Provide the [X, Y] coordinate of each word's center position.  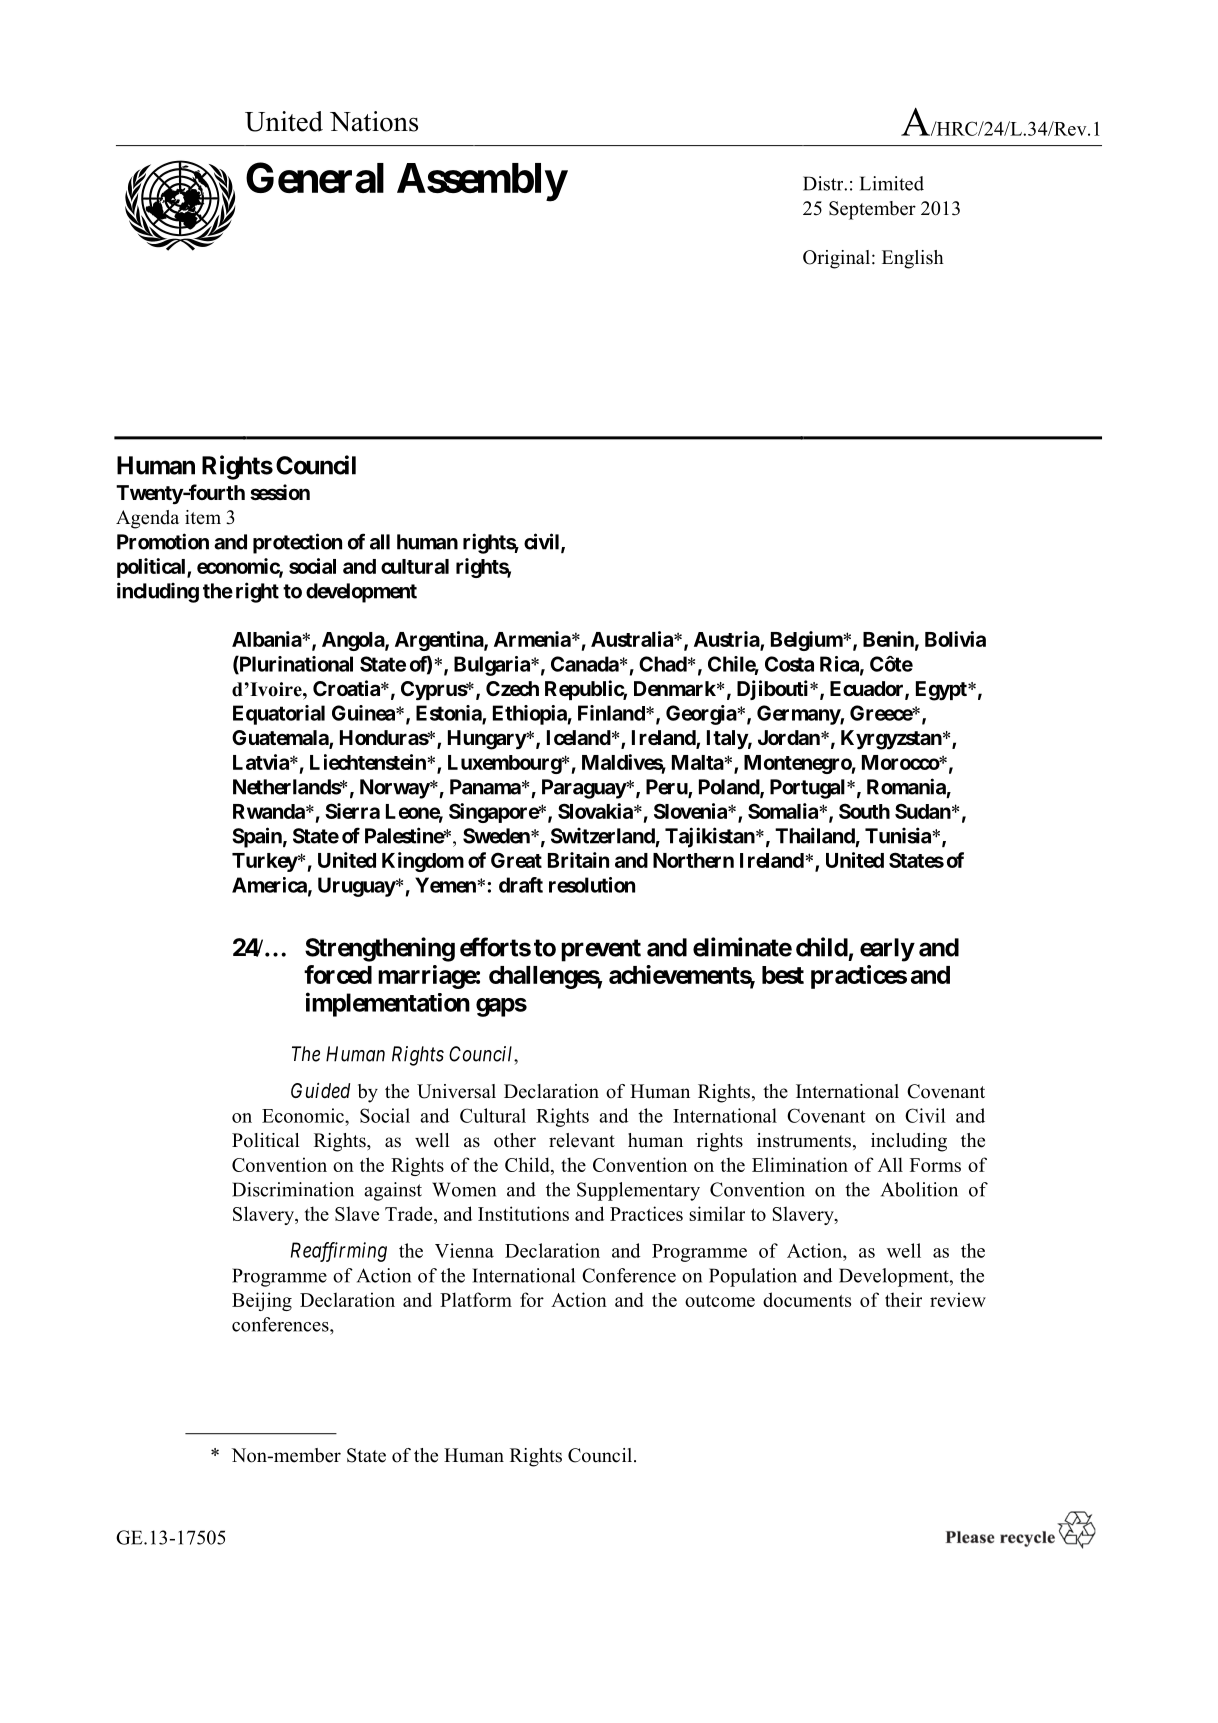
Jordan [790, 737]
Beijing [262, 1301]
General [315, 177]
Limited [892, 183]
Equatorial [279, 715]
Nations [374, 121]
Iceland [579, 737]
